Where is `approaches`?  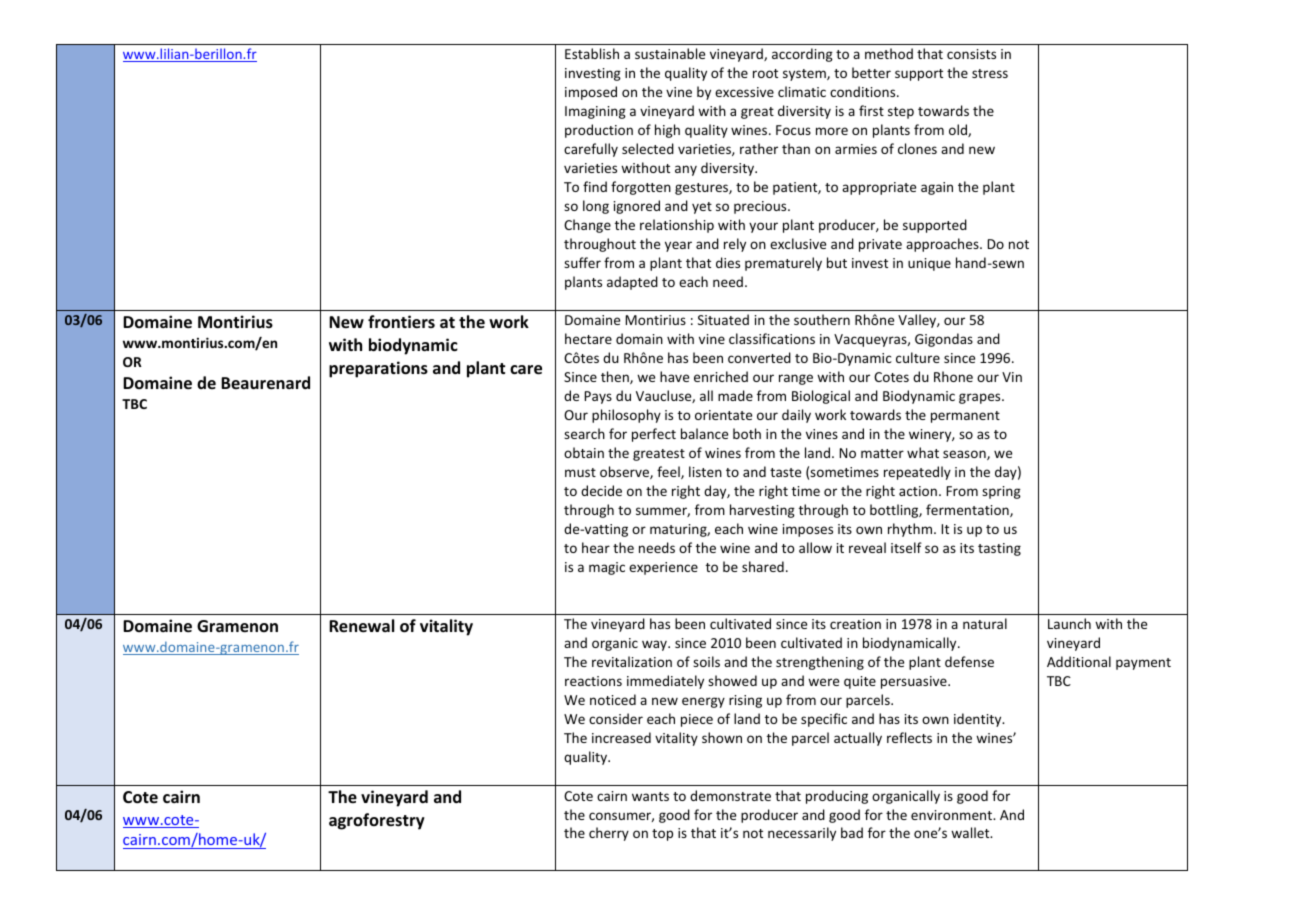
approaches is located at coordinates (943, 245).
